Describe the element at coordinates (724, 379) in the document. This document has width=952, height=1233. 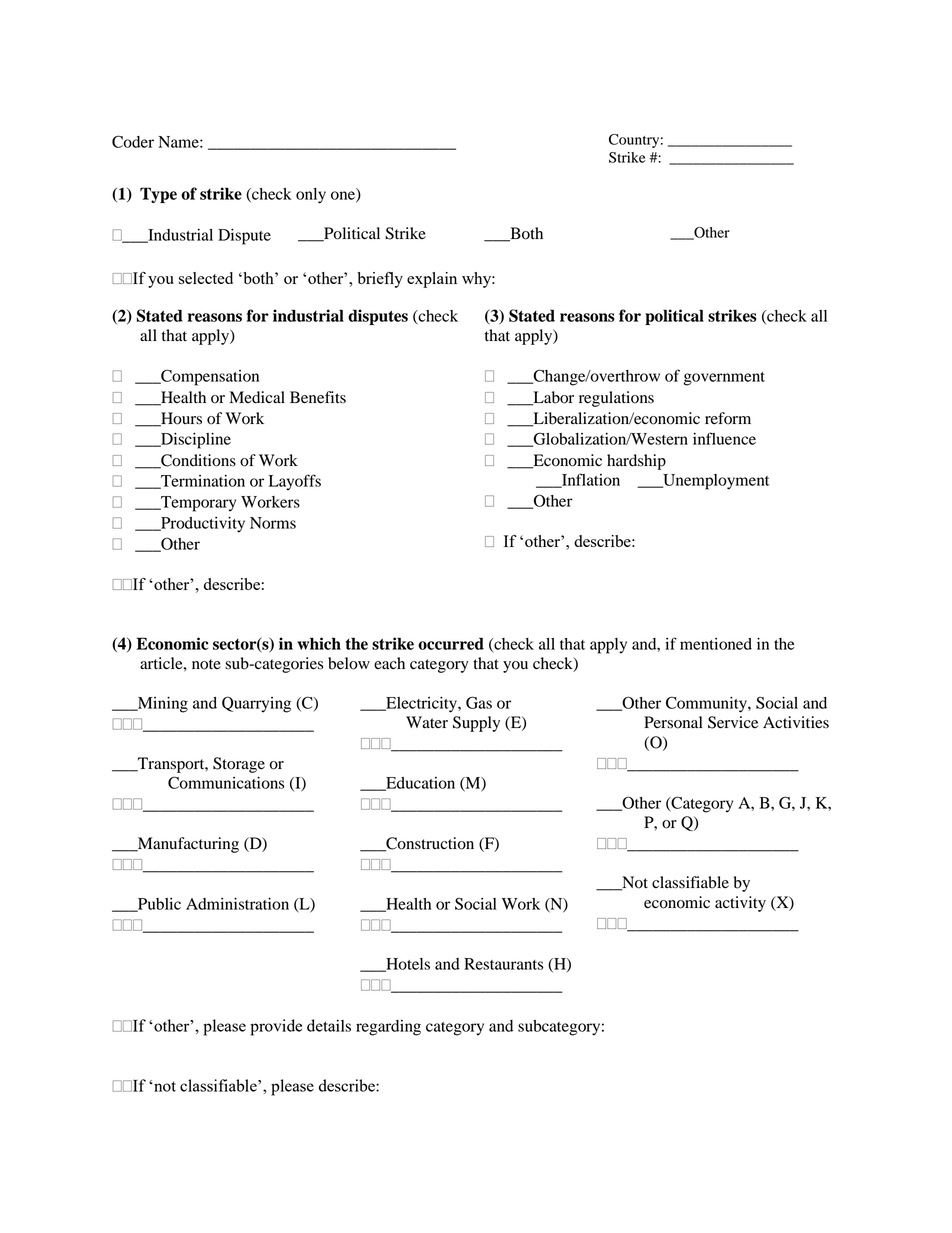
I see `government` at that location.
